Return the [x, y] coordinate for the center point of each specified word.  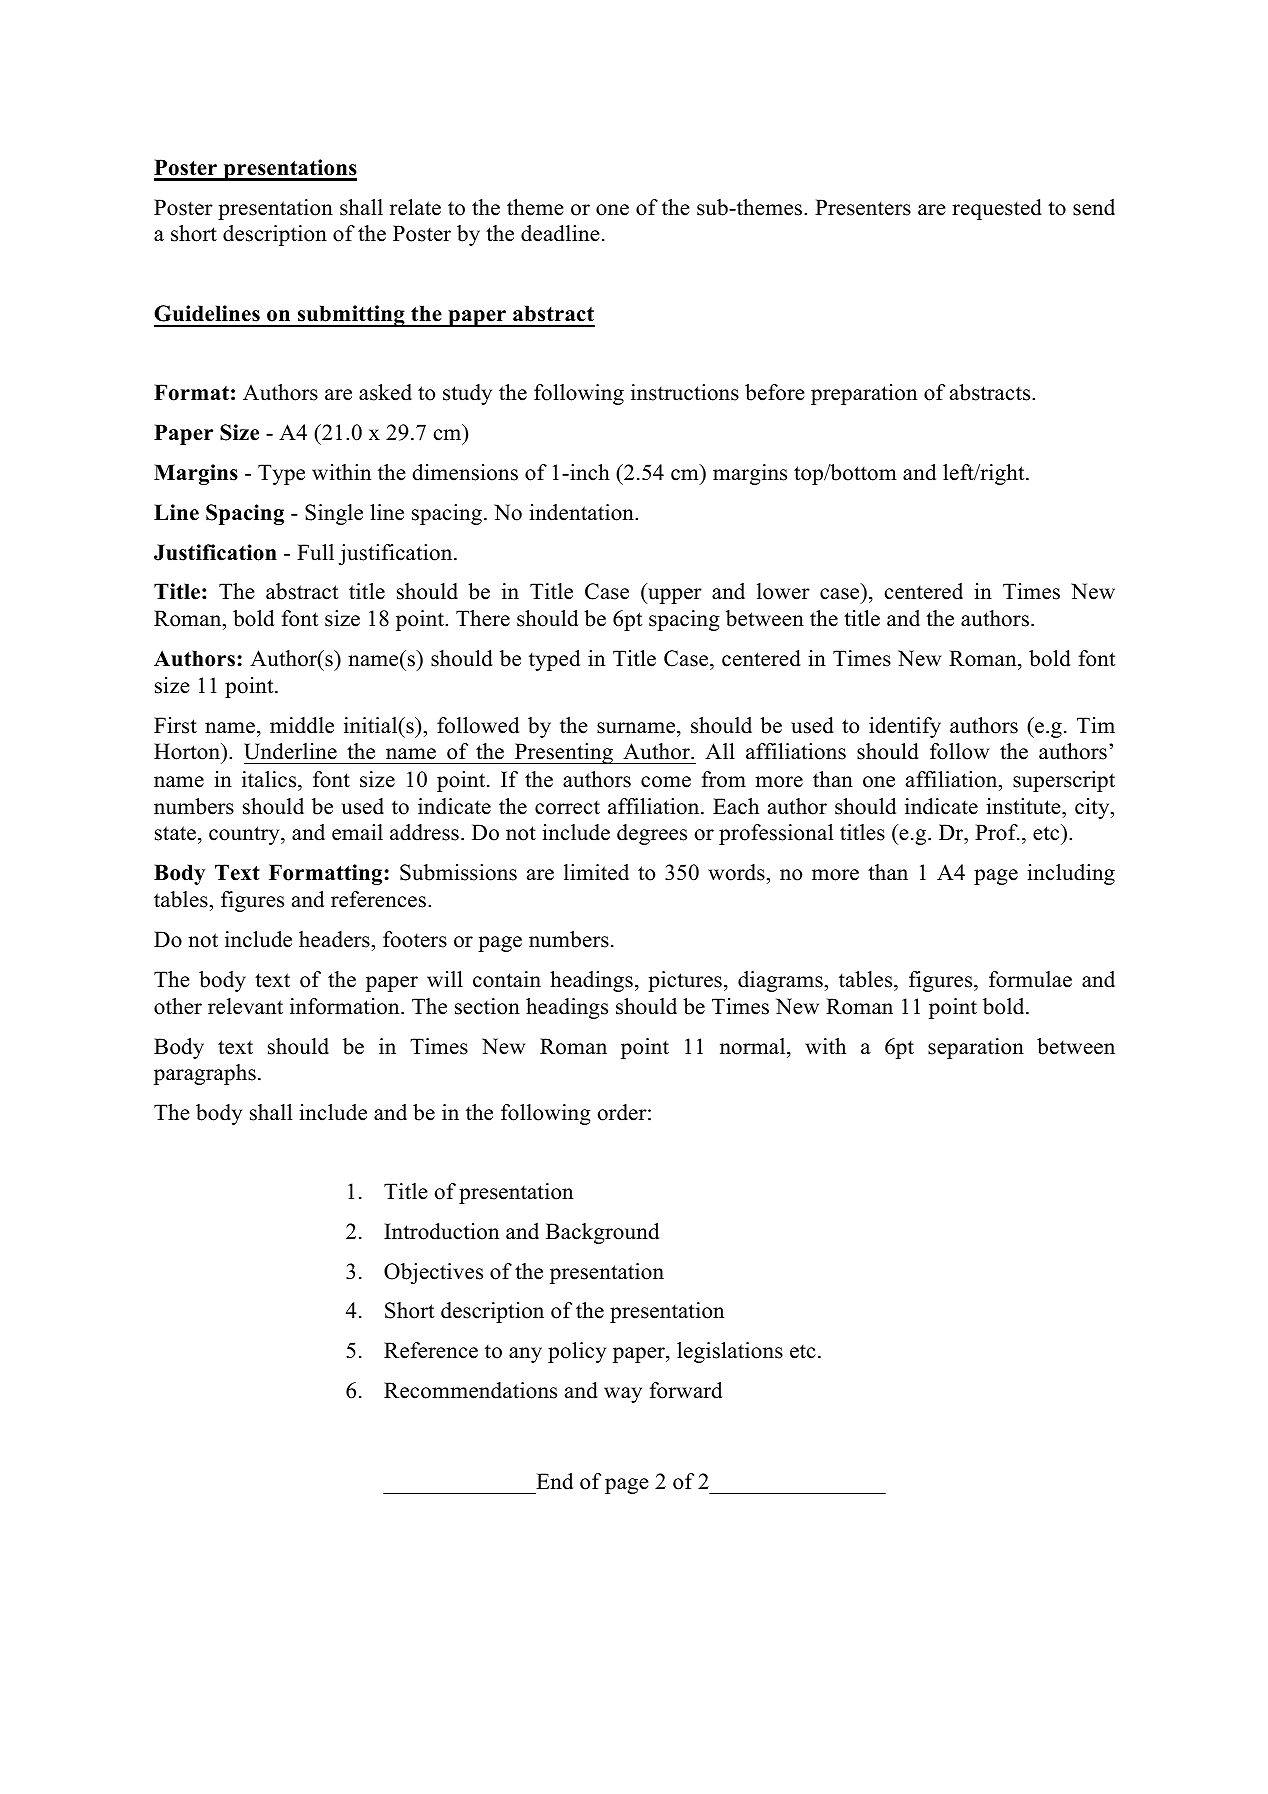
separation [976, 1048]
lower [783, 591]
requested [997, 209]
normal [754, 1046]
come [666, 782]
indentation [582, 512]
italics [270, 779]
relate [415, 207]
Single [334, 514]
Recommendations [470, 1390]
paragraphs [205, 1074]
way [623, 1395]
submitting [351, 316]
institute [1024, 806]
